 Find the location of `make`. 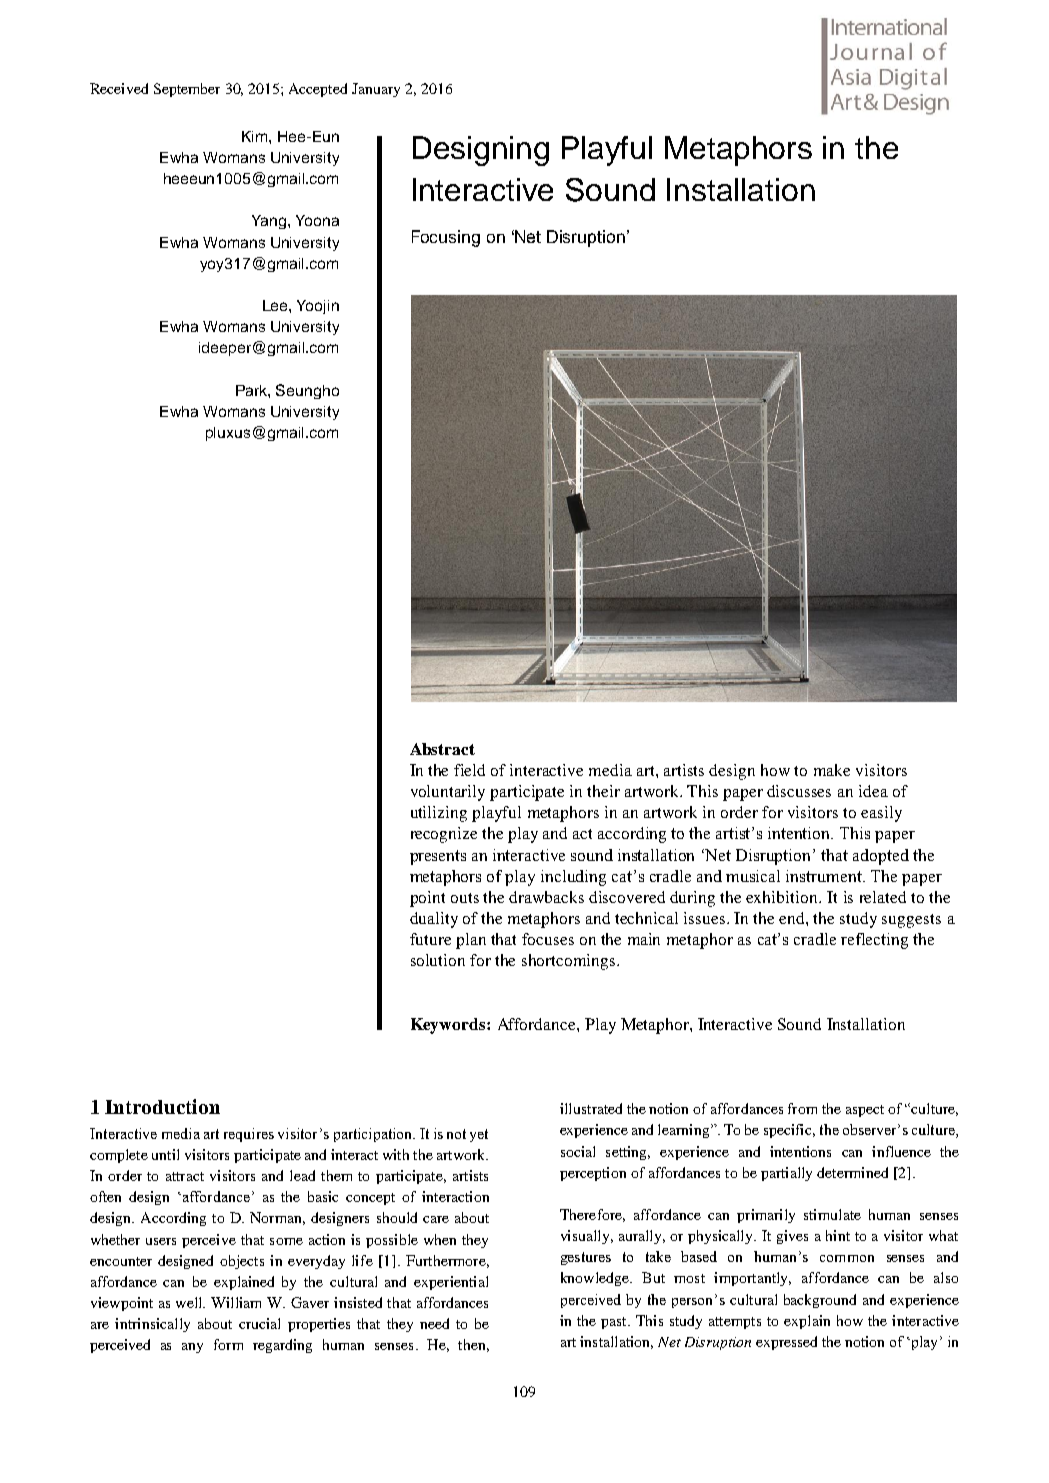

make is located at coordinates (832, 770).
